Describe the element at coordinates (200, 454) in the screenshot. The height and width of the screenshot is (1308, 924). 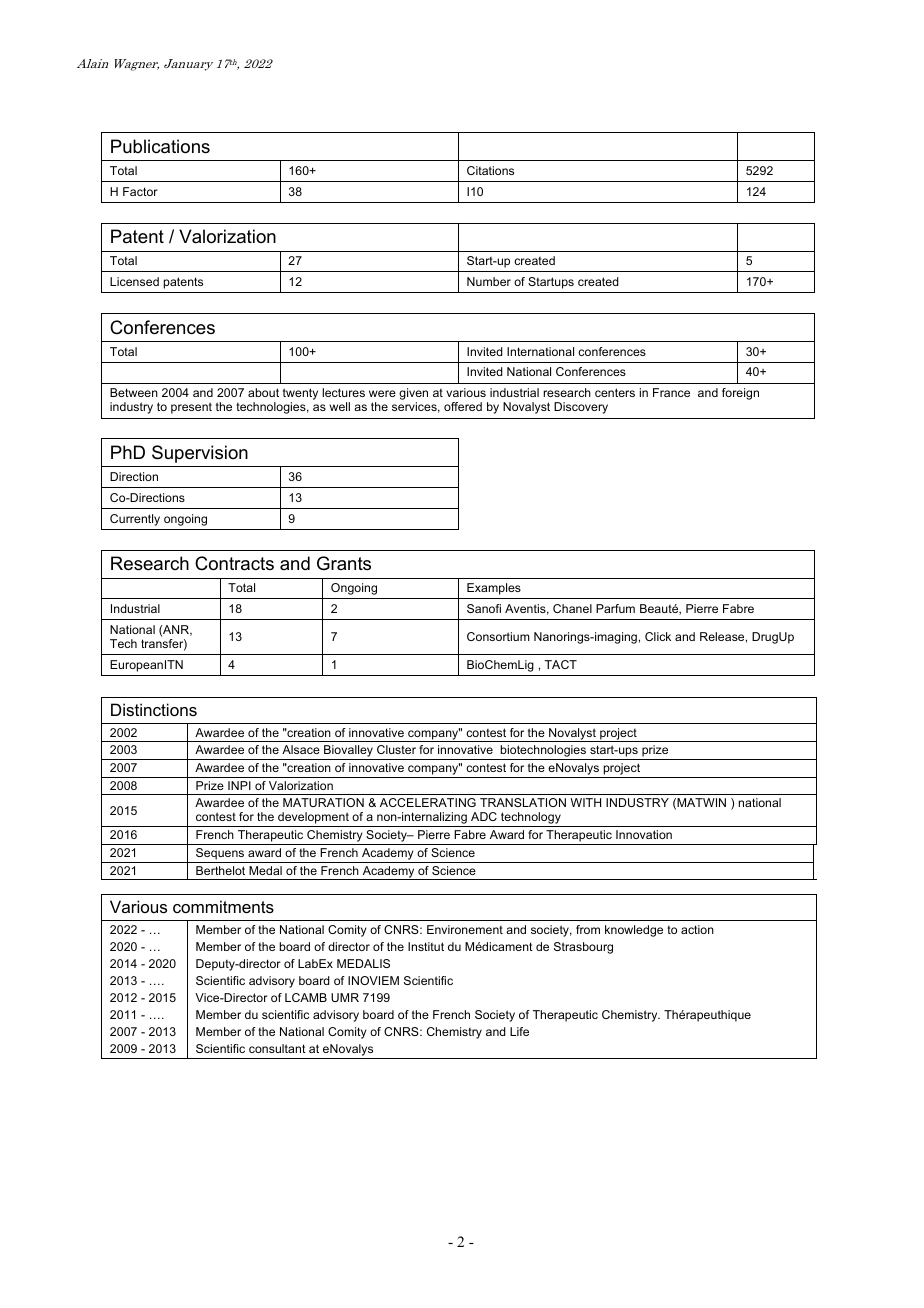
I see `Supervision` at that location.
